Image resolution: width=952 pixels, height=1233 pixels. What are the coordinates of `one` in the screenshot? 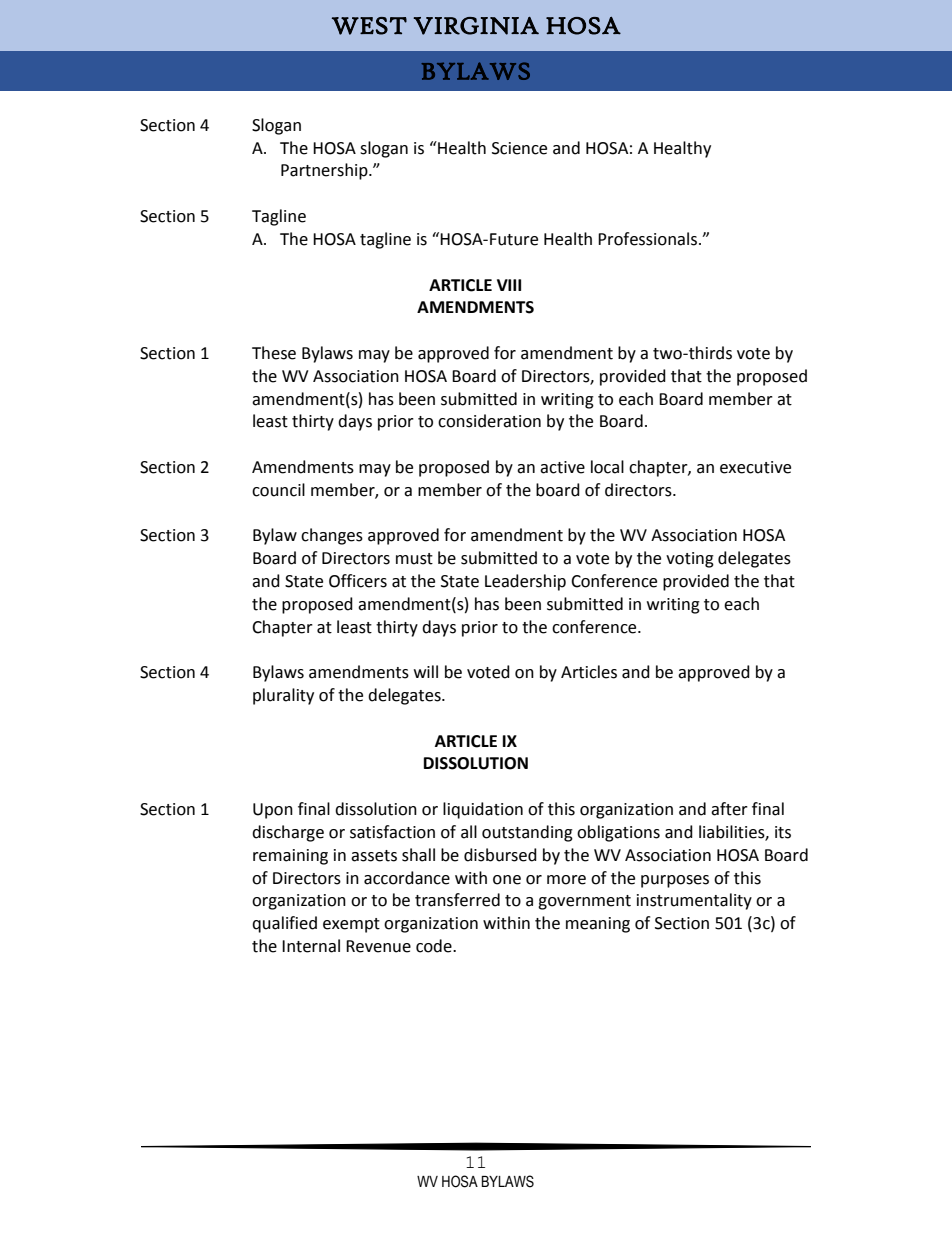 It's located at (507, 880).
